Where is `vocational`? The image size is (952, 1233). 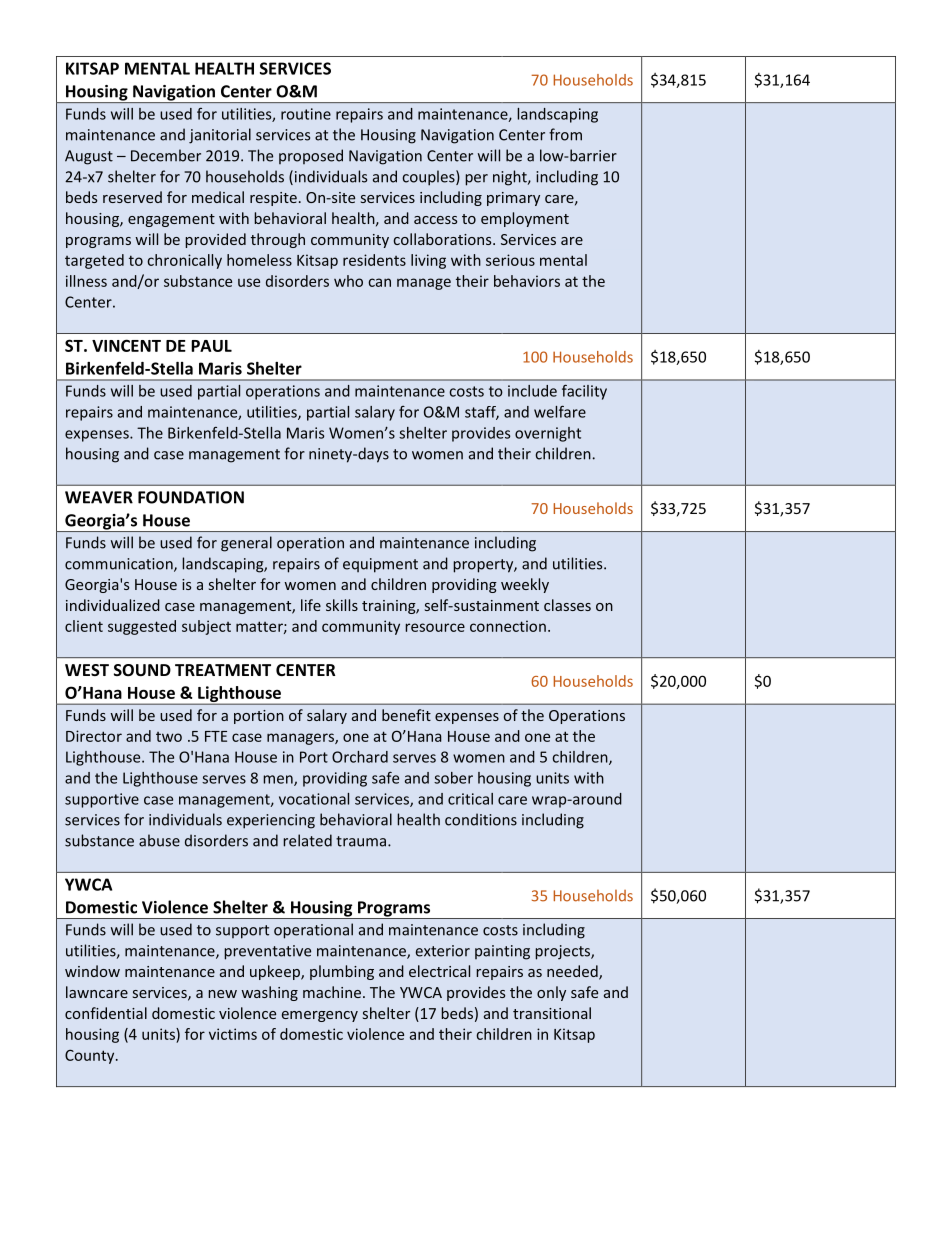 vocational is located at coordinates (314, 799).
